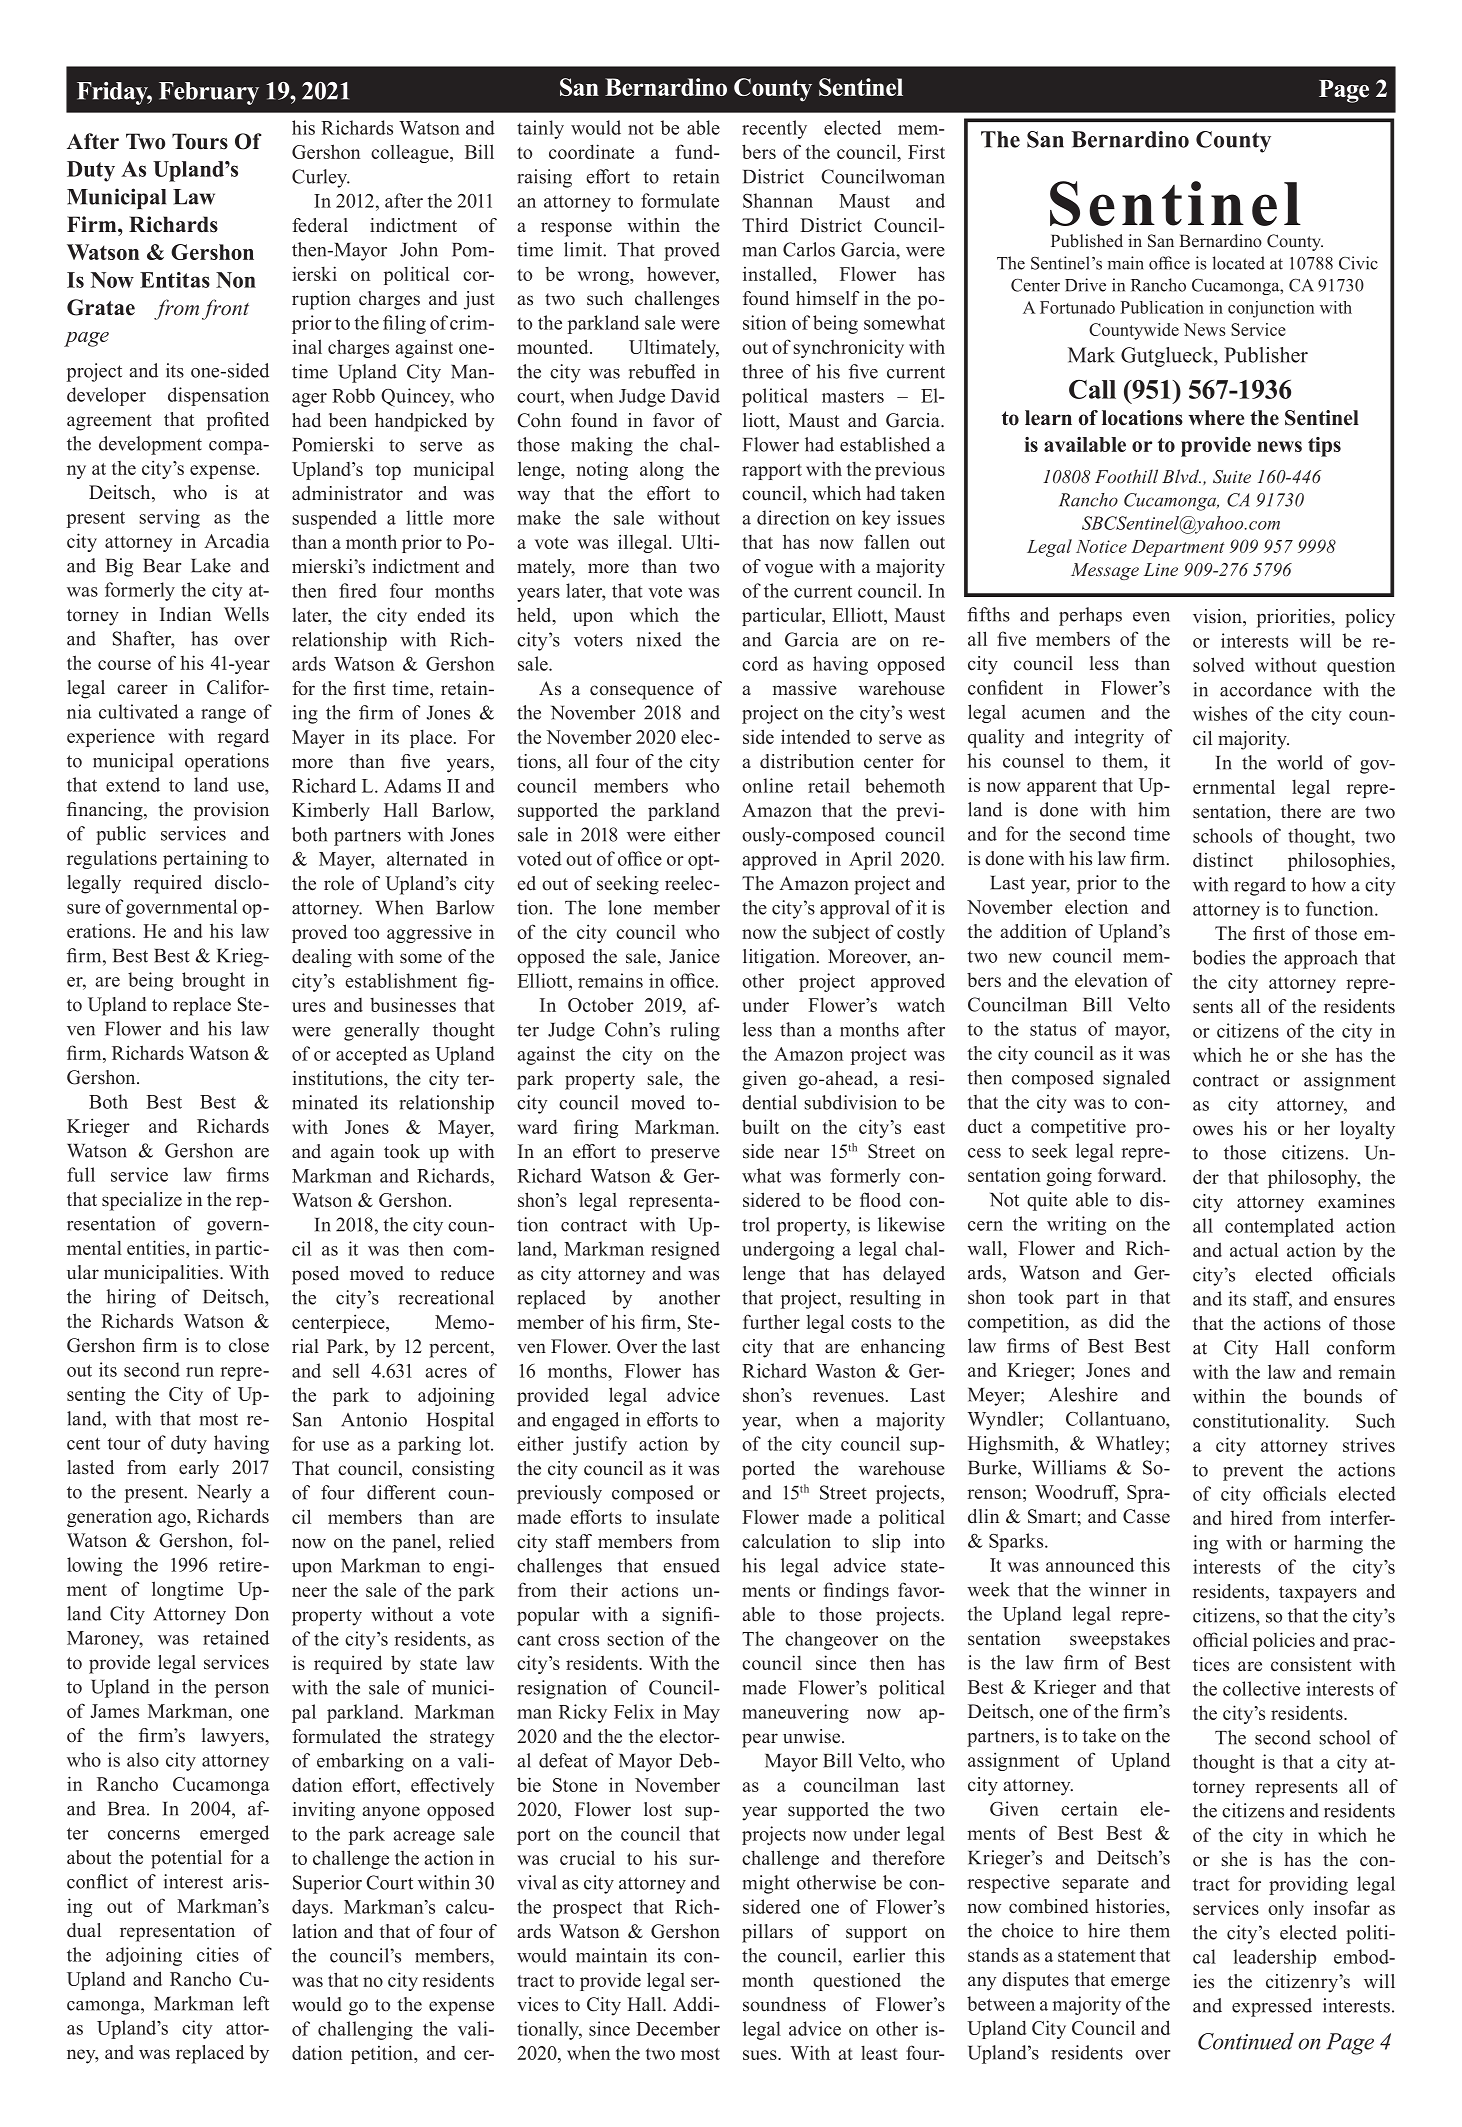 This page has height=2127, width=1462. What do you see at coordinates (784, 2004) in the page?
I see `soundness` at bounding box center [784, 2004].
